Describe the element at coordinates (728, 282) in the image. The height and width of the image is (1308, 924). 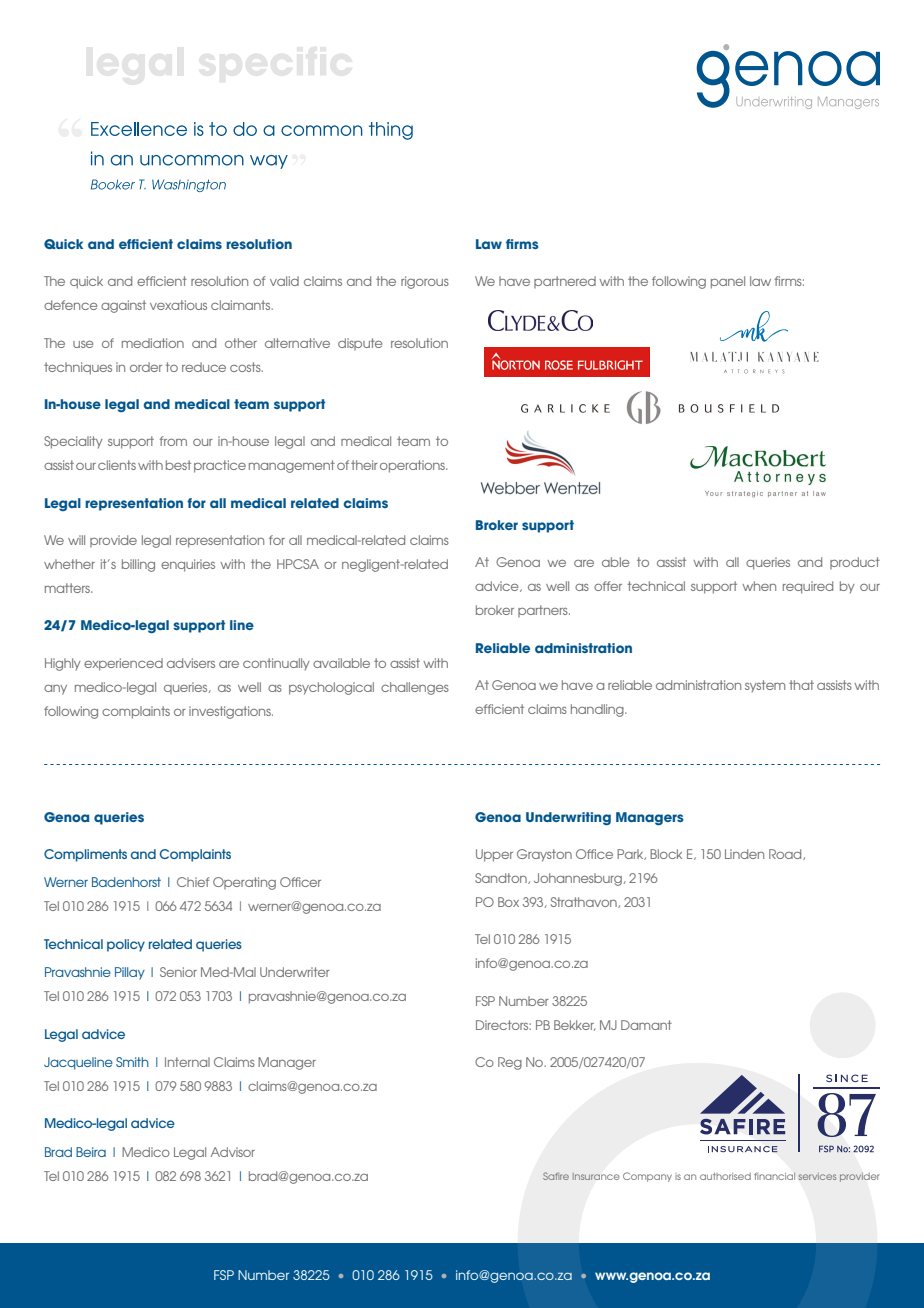
I see `panel` at that location.
